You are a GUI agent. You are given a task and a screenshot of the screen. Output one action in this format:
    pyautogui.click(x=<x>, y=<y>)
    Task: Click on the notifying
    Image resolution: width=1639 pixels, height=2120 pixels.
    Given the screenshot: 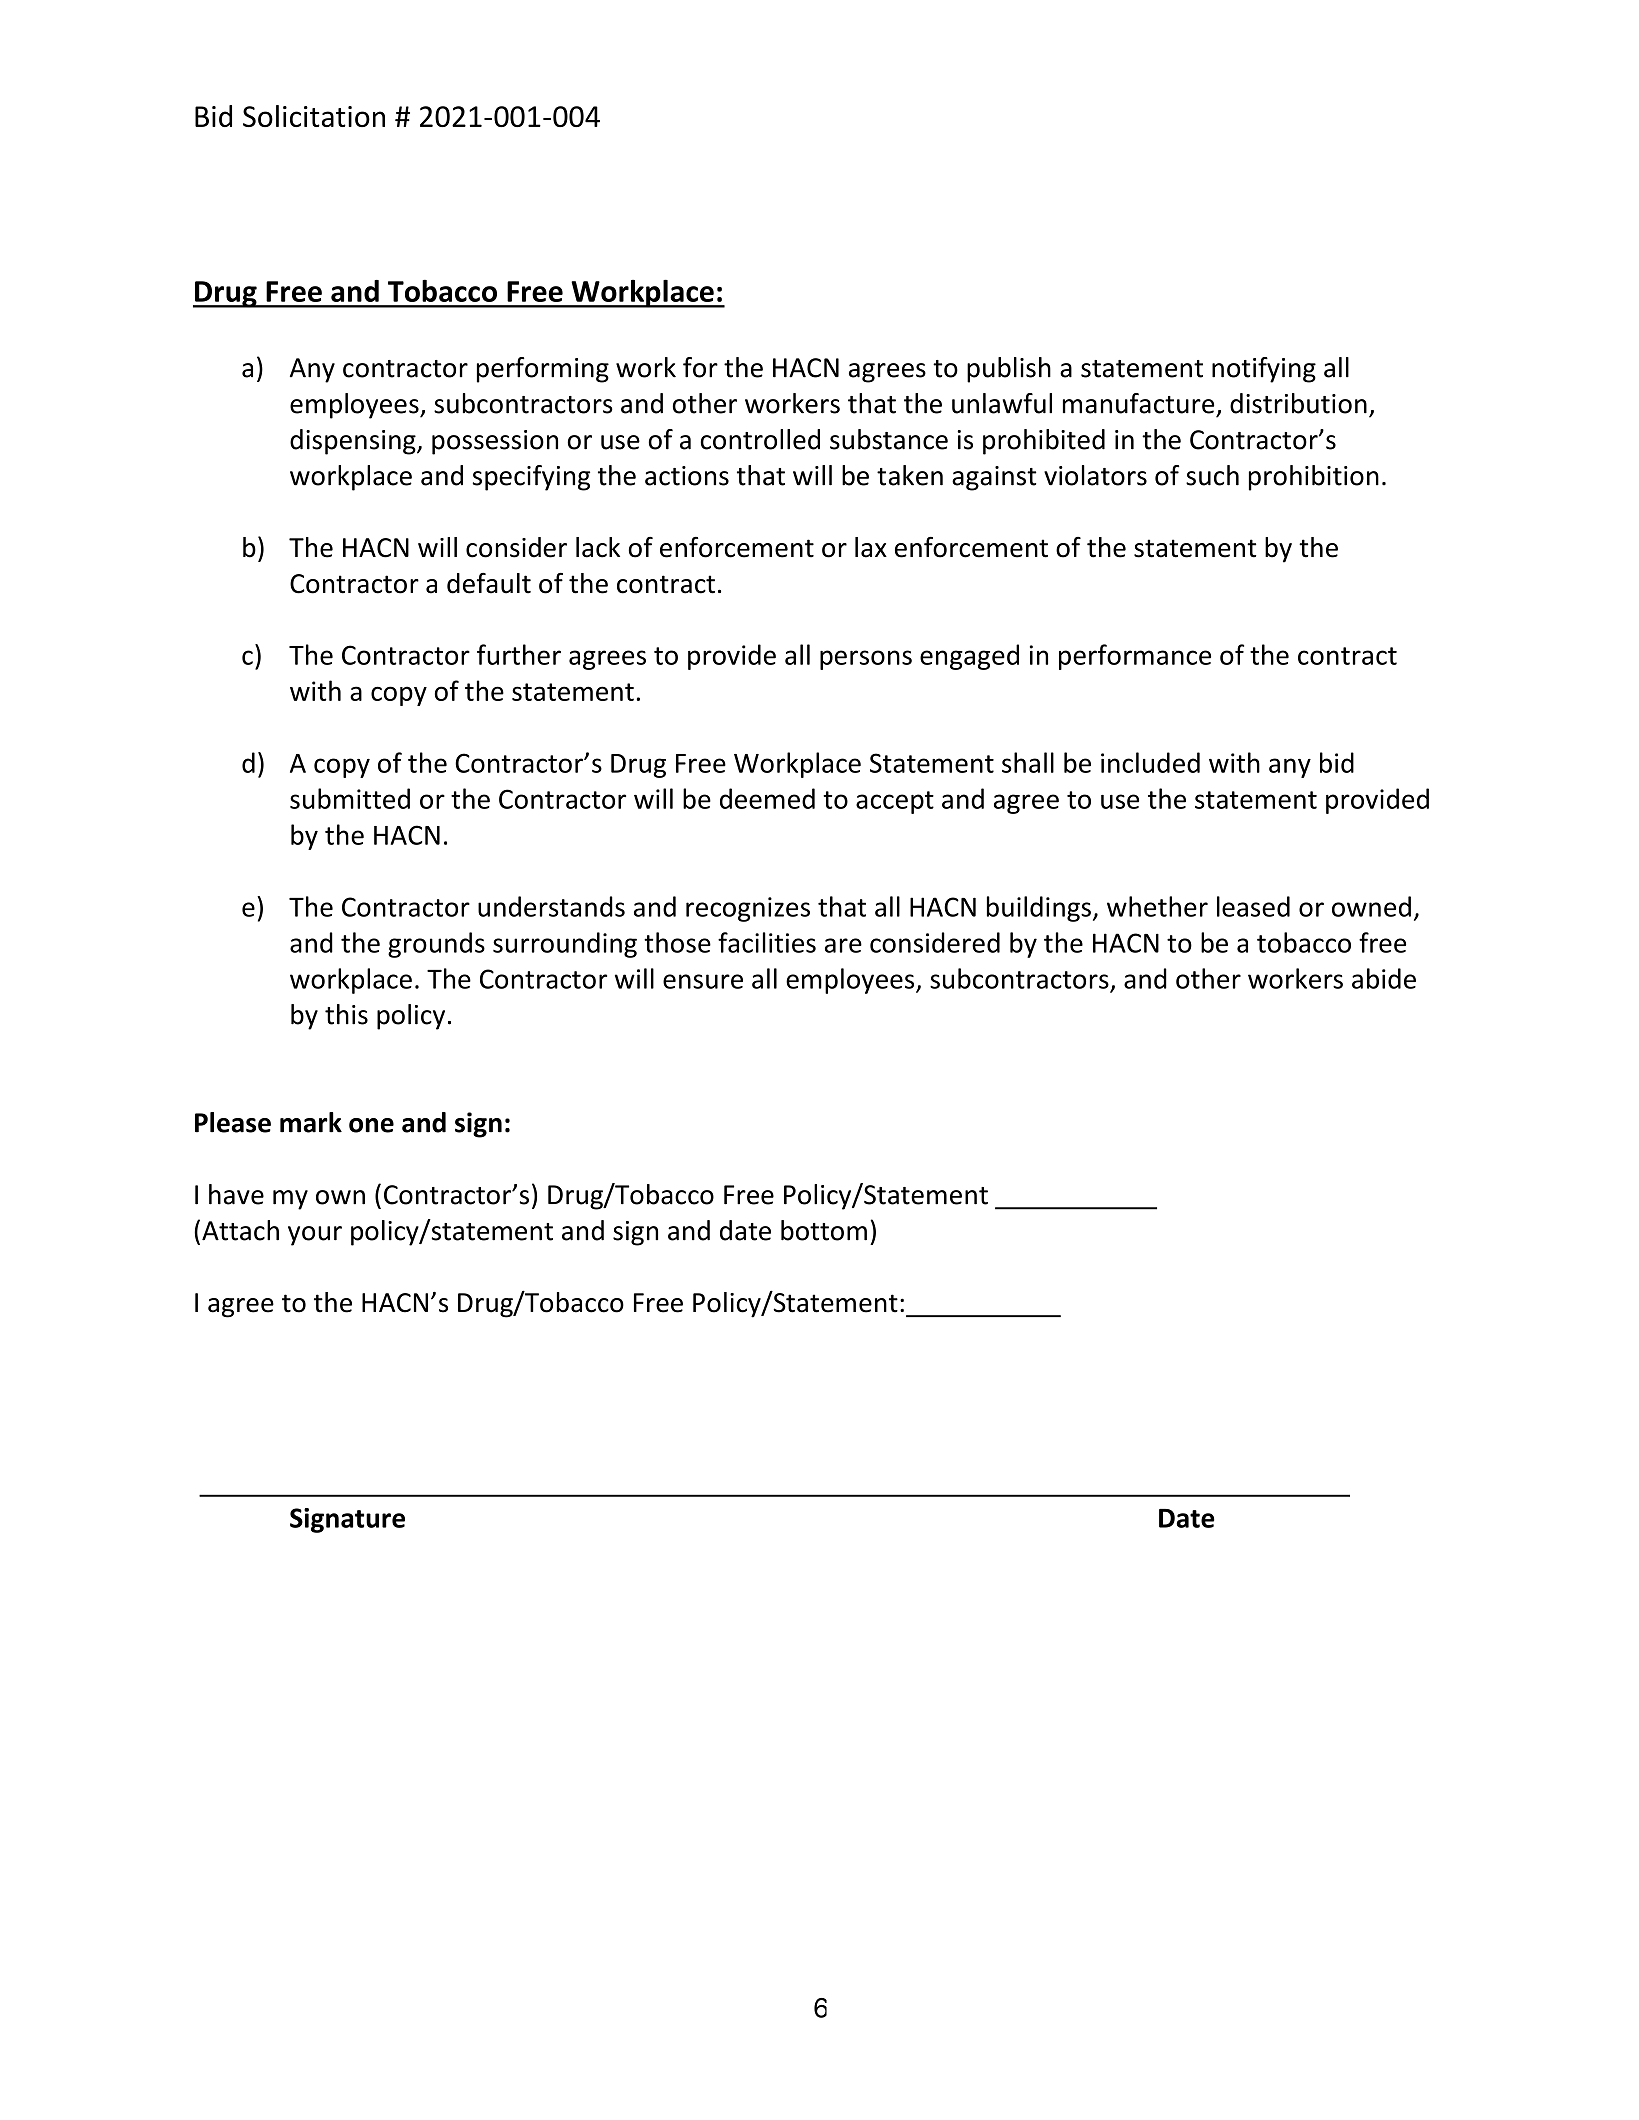 What is the action you would take?
    pyautogui.click(x=1264, y=370)
